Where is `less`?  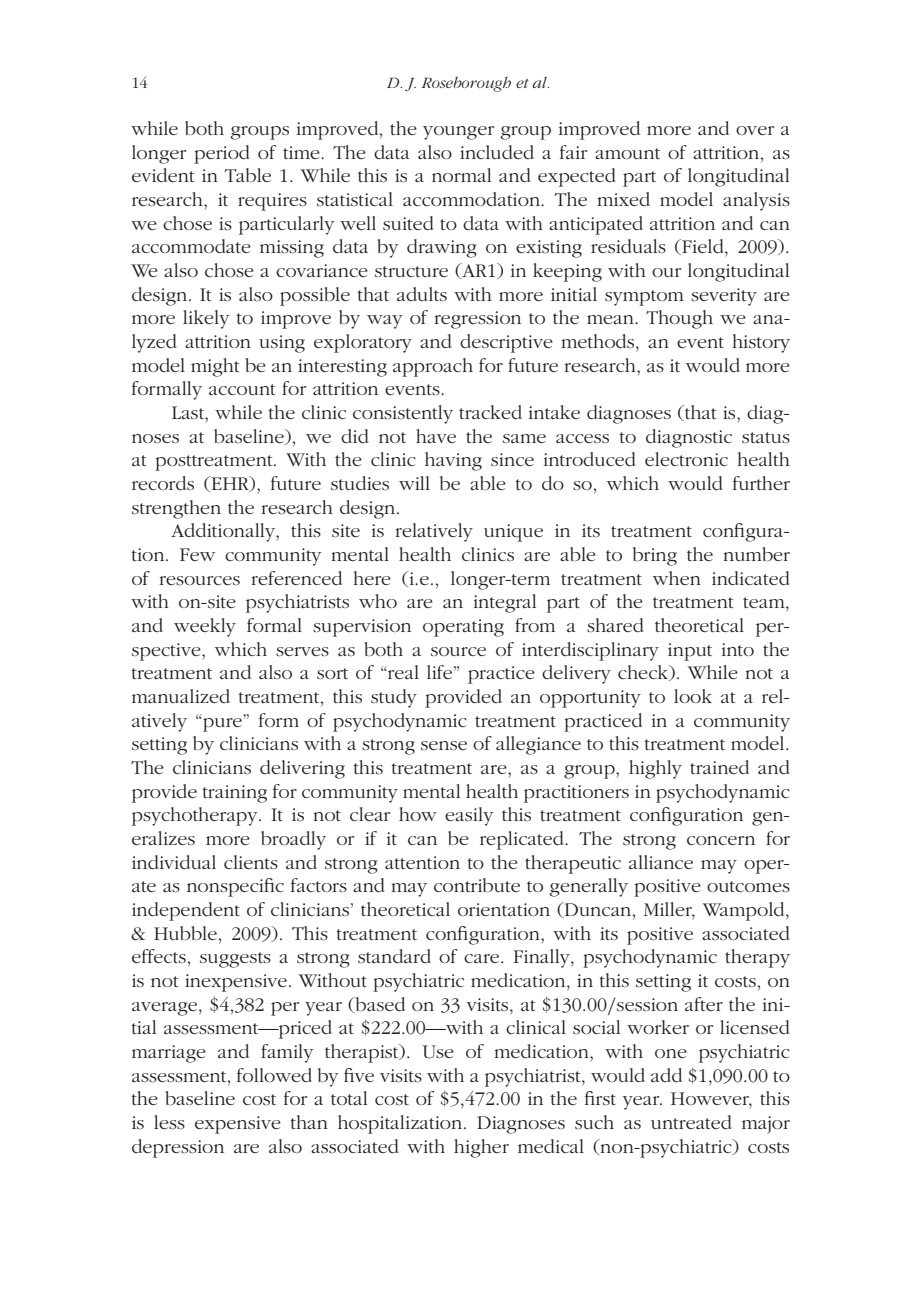
less is located at coordinates (169, 1122).
